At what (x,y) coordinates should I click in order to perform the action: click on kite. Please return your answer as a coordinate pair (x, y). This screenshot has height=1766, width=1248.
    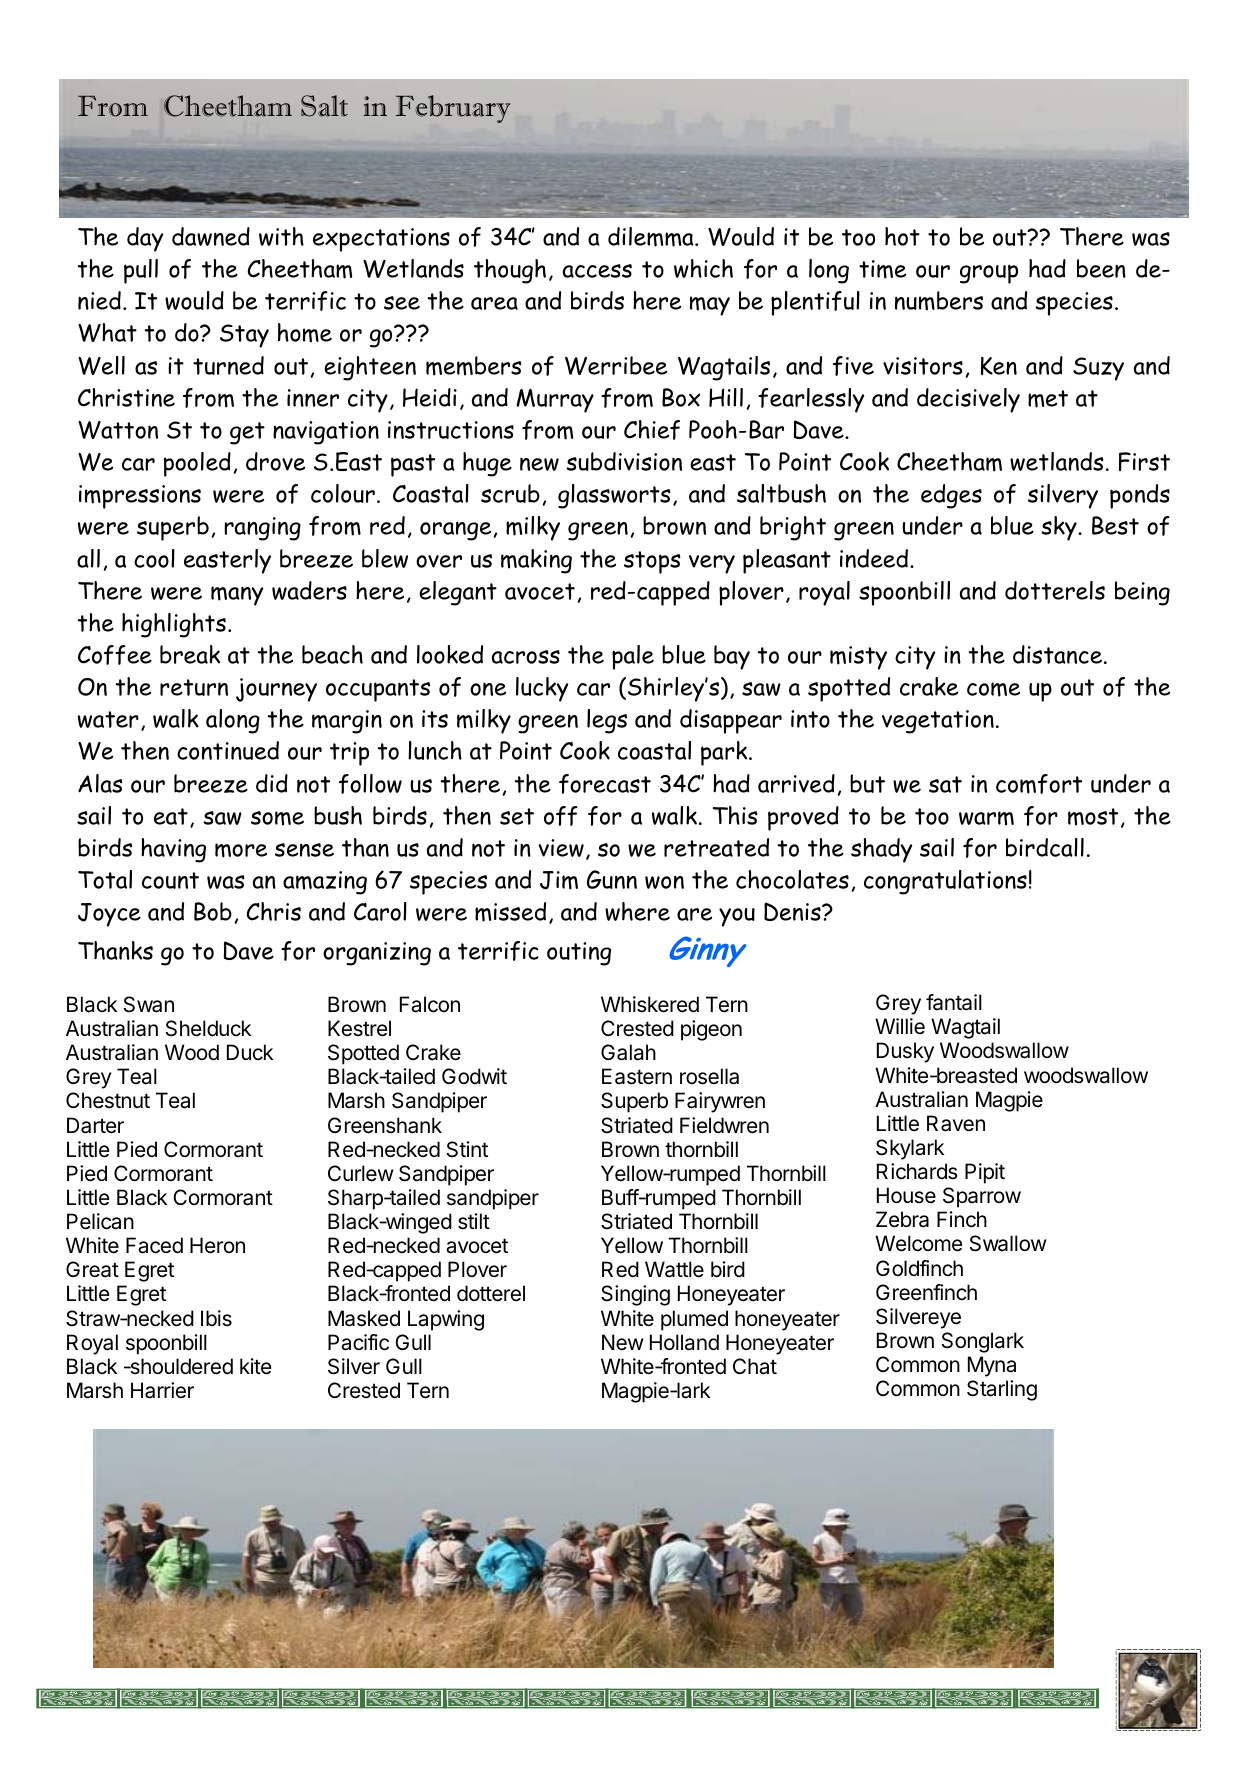
    Looking at the image, I should click on (256, 1366).
